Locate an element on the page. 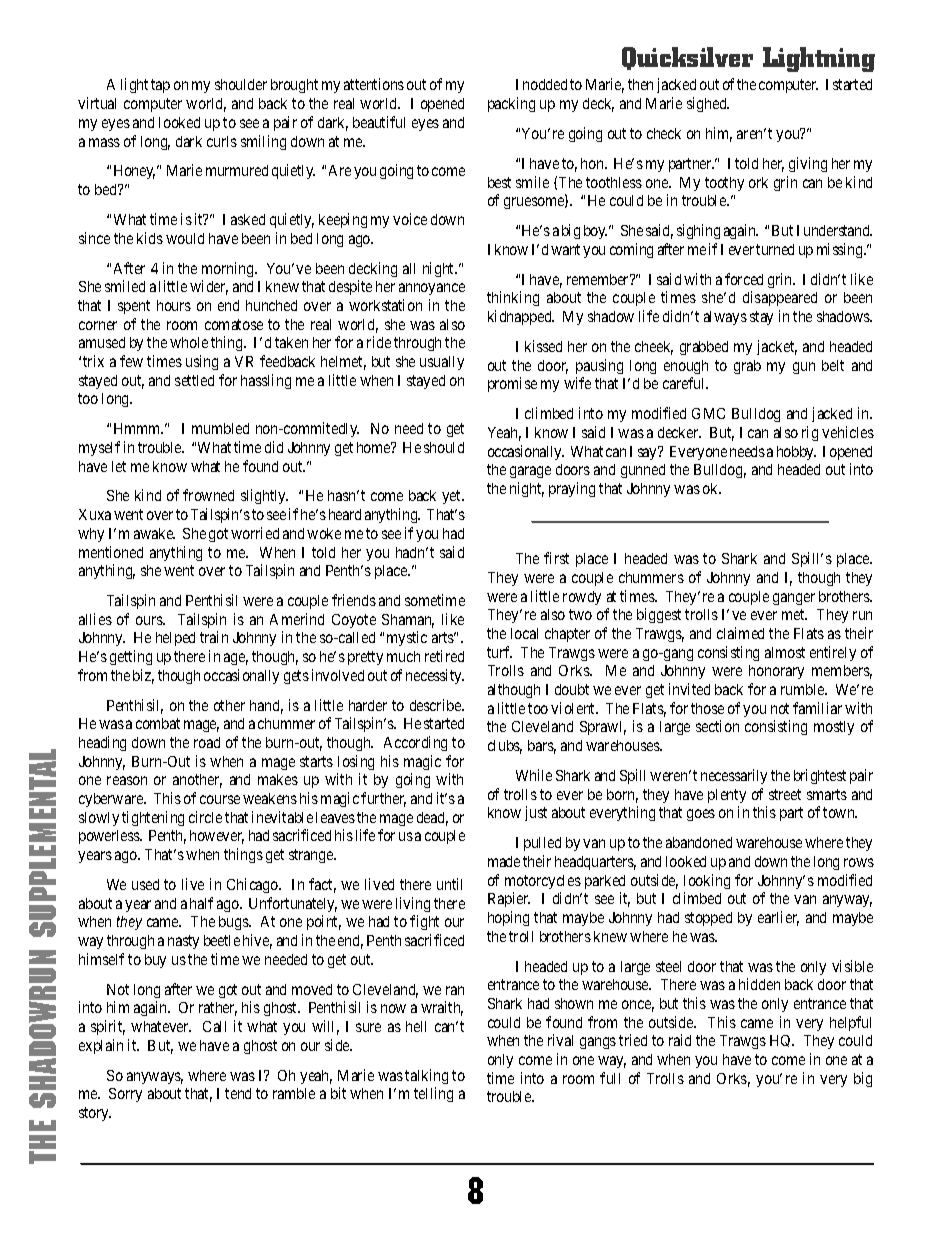 The width and height of the image is (952, 1233). packing is located at coordinates (511, 104).
